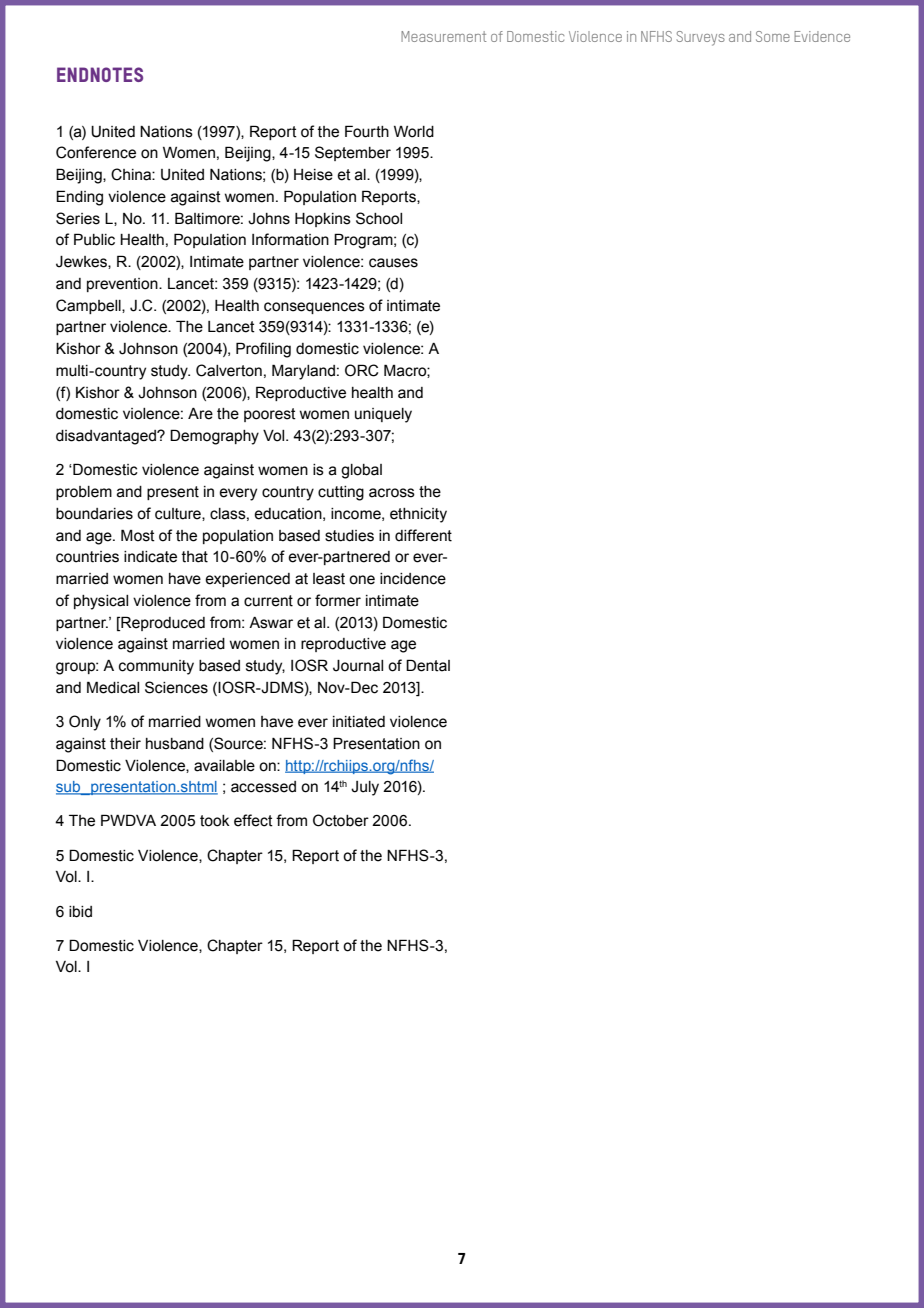  What do you see at coordinates (392, 493) in the page?
I see `across` at bounding box center [392, 493].
